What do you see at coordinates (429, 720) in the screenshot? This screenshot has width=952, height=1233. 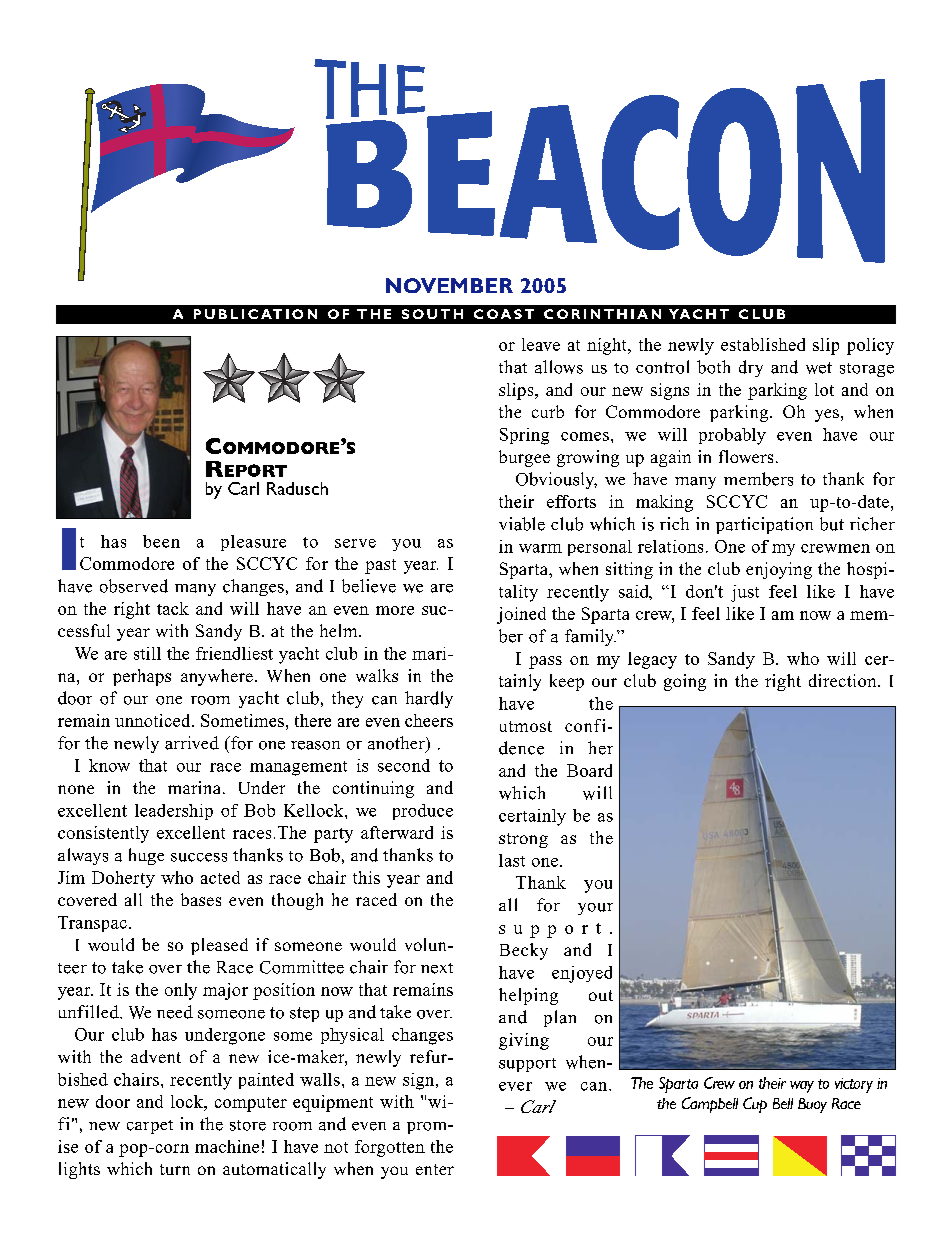 I see `cheers` at bounding box center [429, 720].
